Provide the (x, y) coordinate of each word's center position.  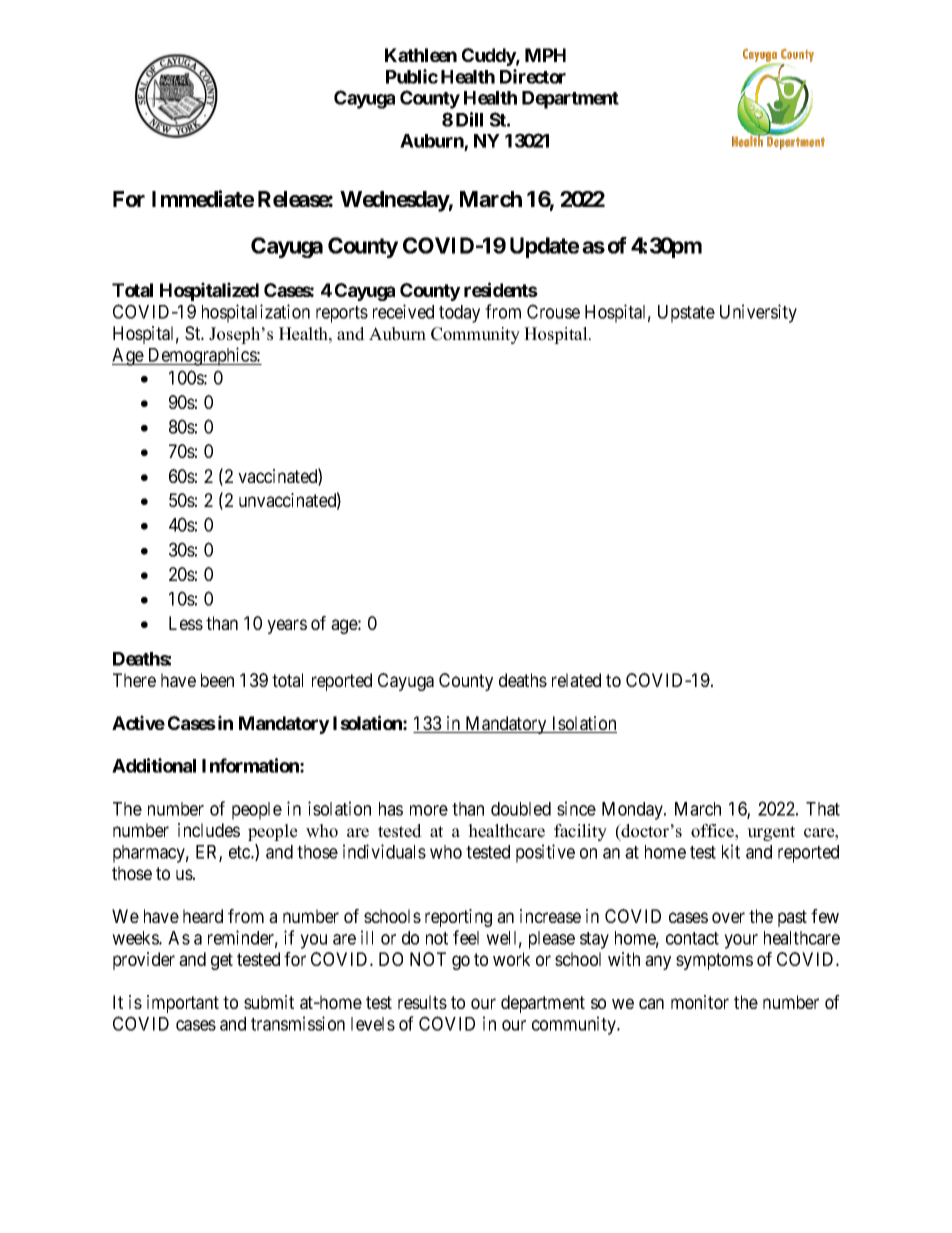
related (576, 680)
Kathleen (421, 55)
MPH (545, 55)
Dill (469, 119)
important (183, 1004)
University (758, 313)
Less (186, 623)
